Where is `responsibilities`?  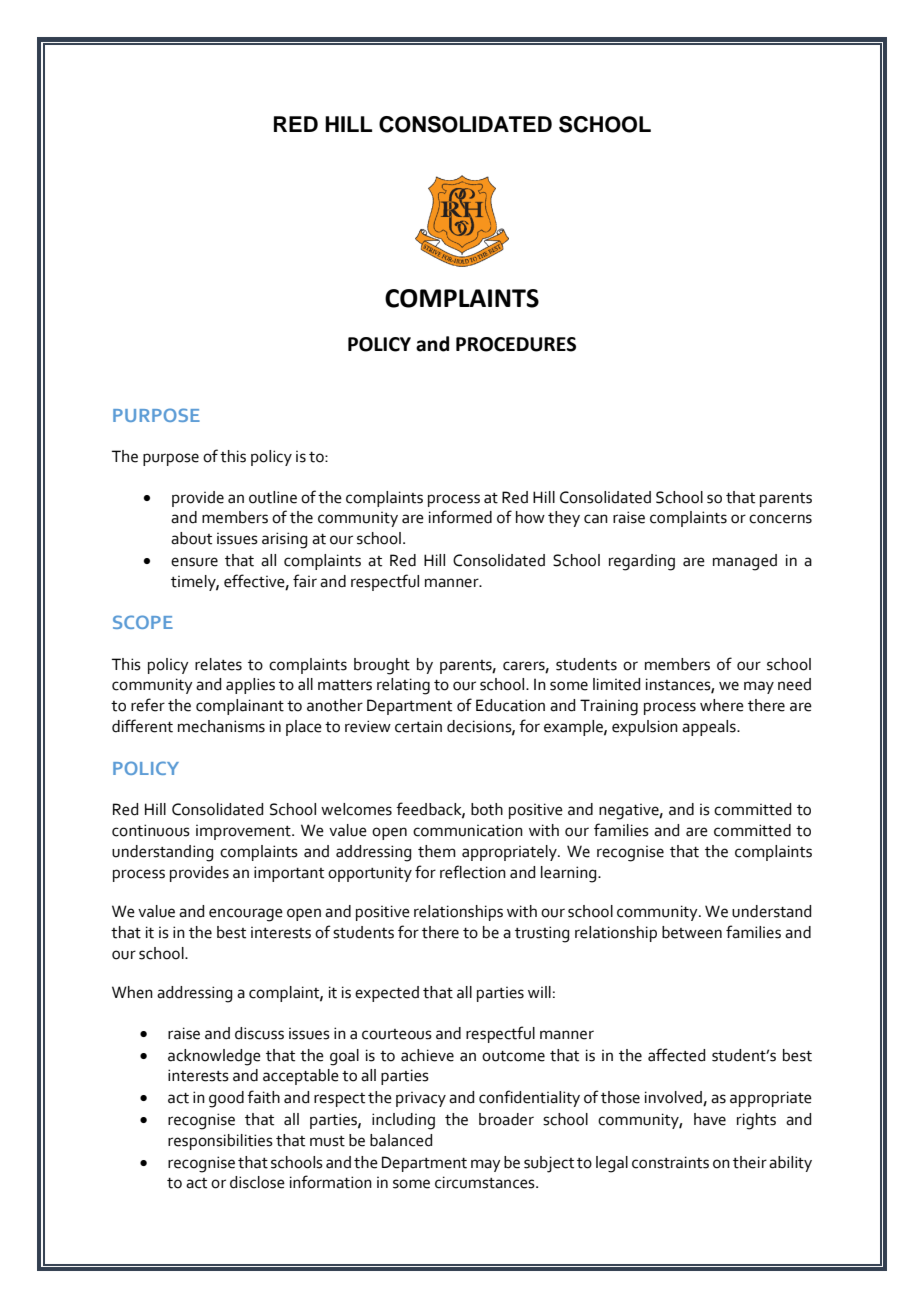
responsibilities is located at coordinates (220, 1142).
